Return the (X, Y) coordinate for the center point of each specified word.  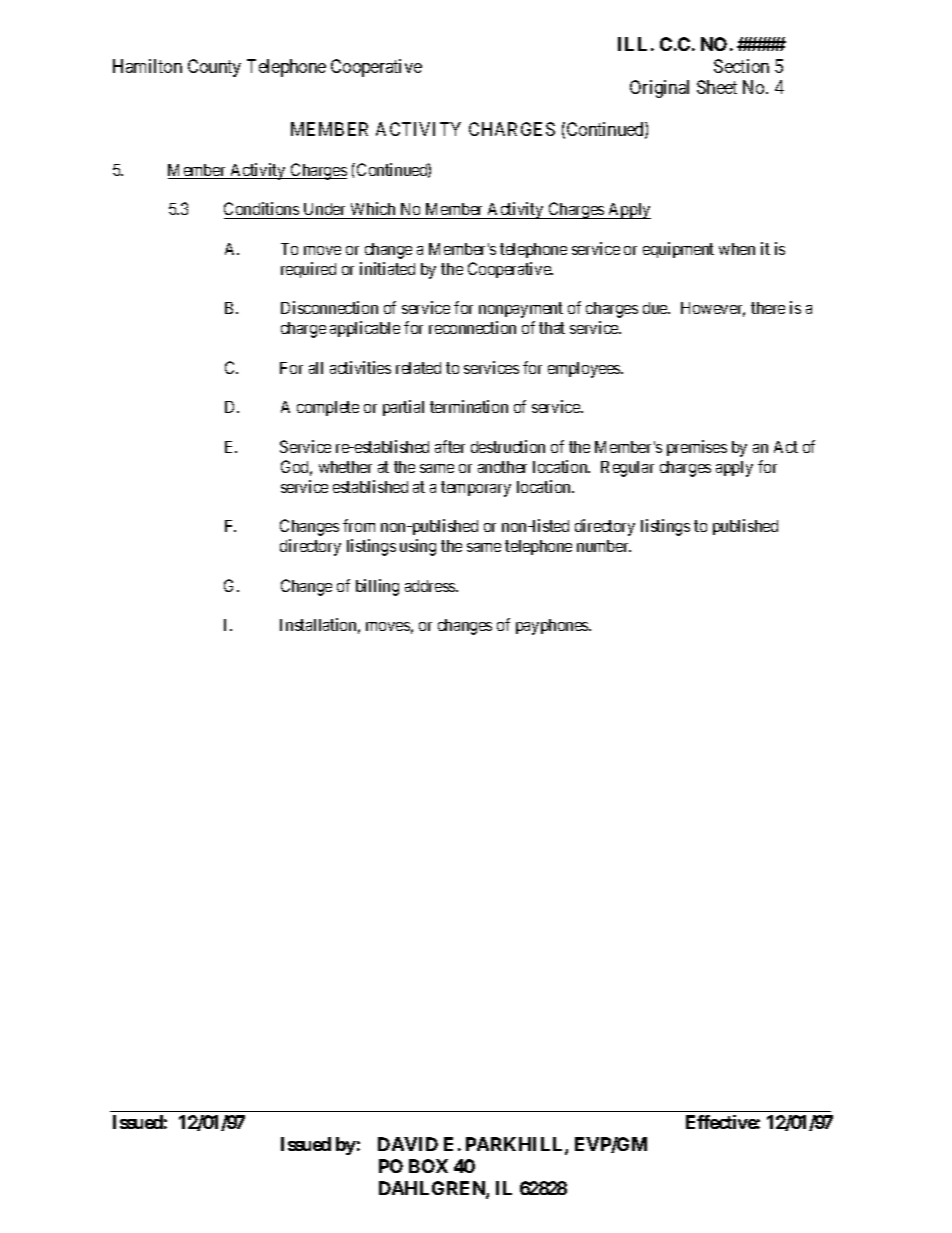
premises (697, 448)
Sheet (717, 87)
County (214, 68)
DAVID (408, 1144)
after (450, 446)
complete (328, 408)
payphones (553, 627)
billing (377, 587)
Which (373, 210)
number (604, 546)
